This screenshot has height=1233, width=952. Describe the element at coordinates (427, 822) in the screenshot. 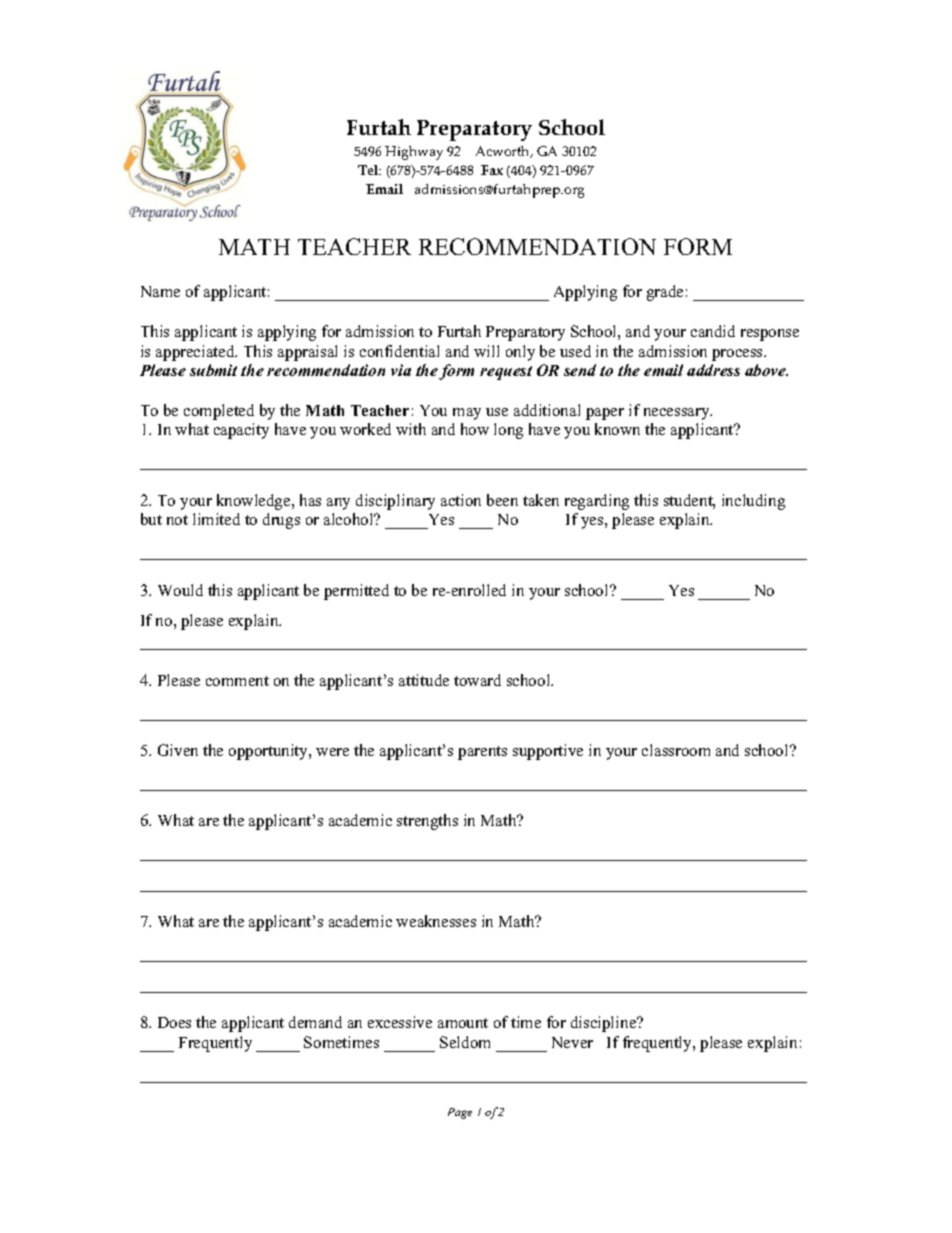

I see `strengths` at that location.
